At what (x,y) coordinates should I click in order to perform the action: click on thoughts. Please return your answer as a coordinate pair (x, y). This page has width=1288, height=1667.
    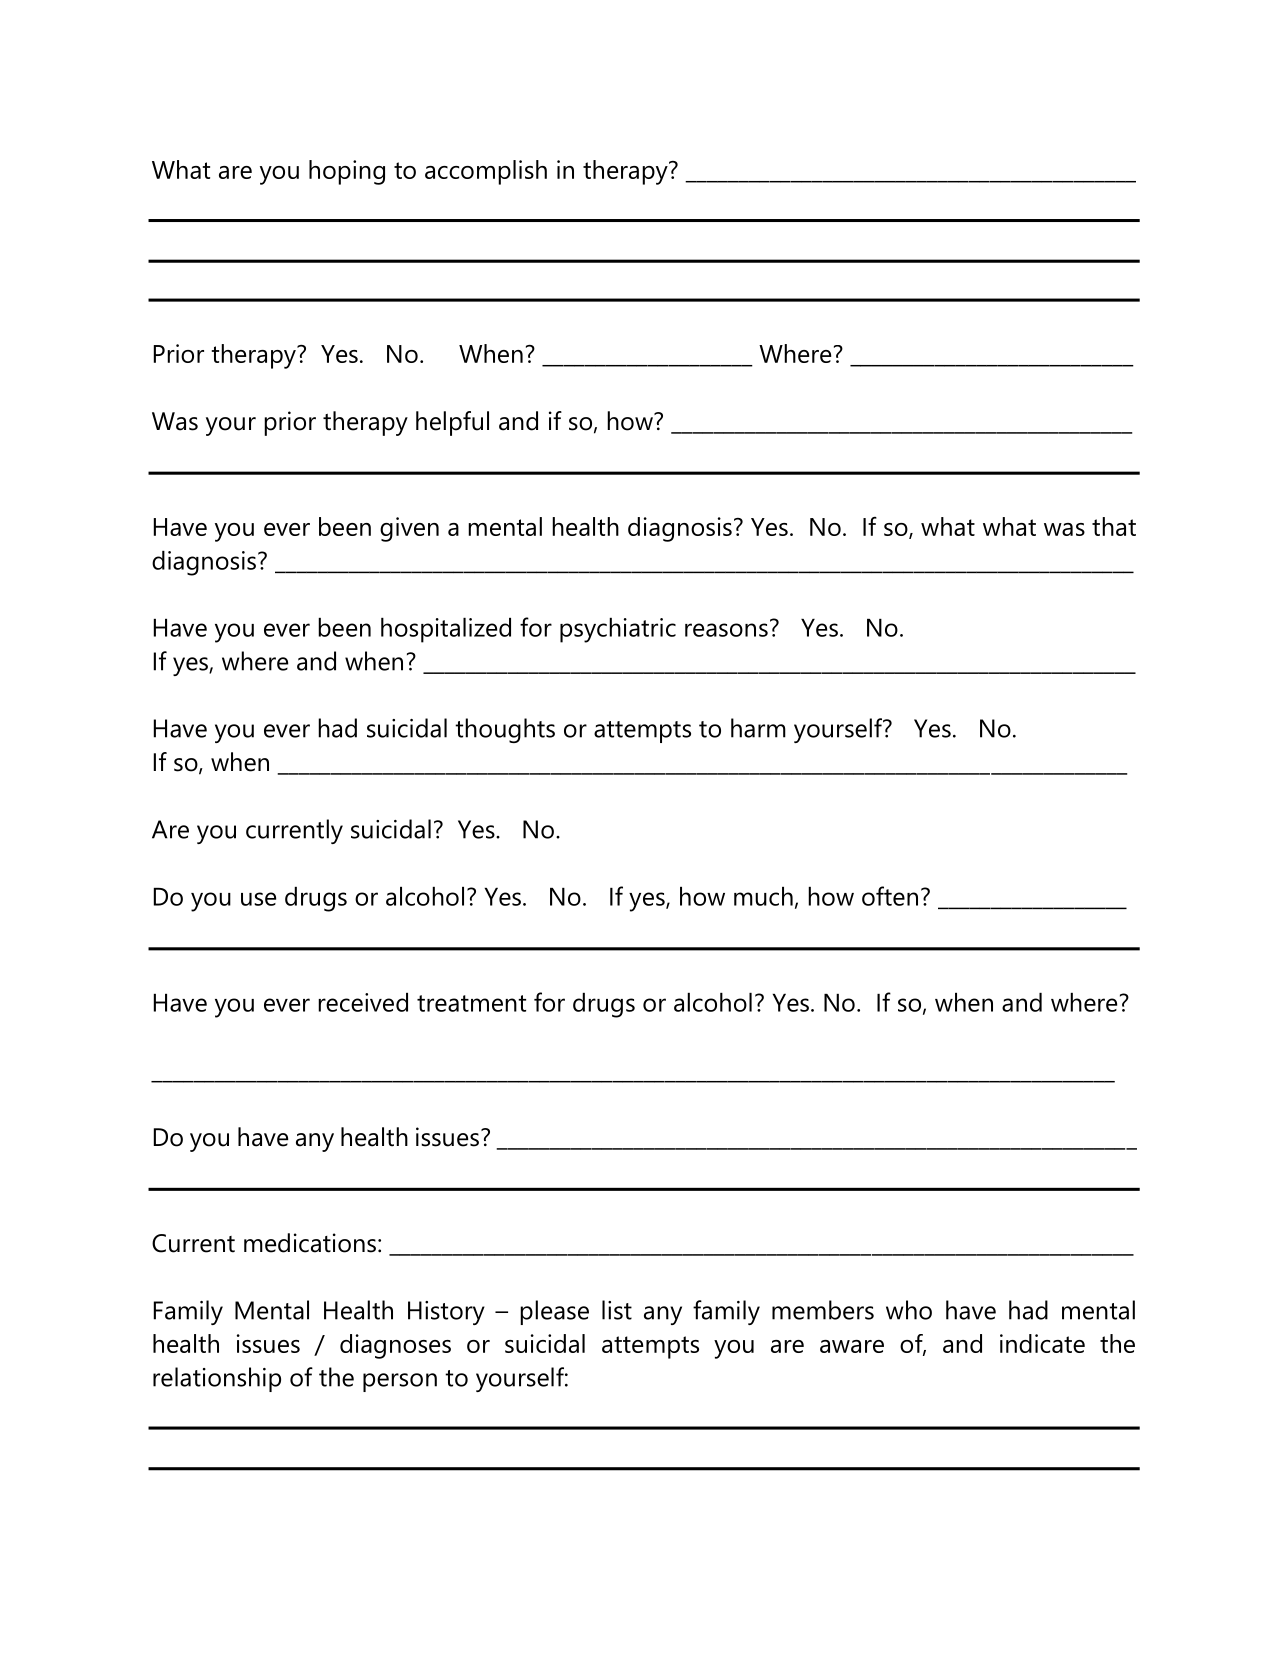
    Looking at the image, I should click on (505, 730).
